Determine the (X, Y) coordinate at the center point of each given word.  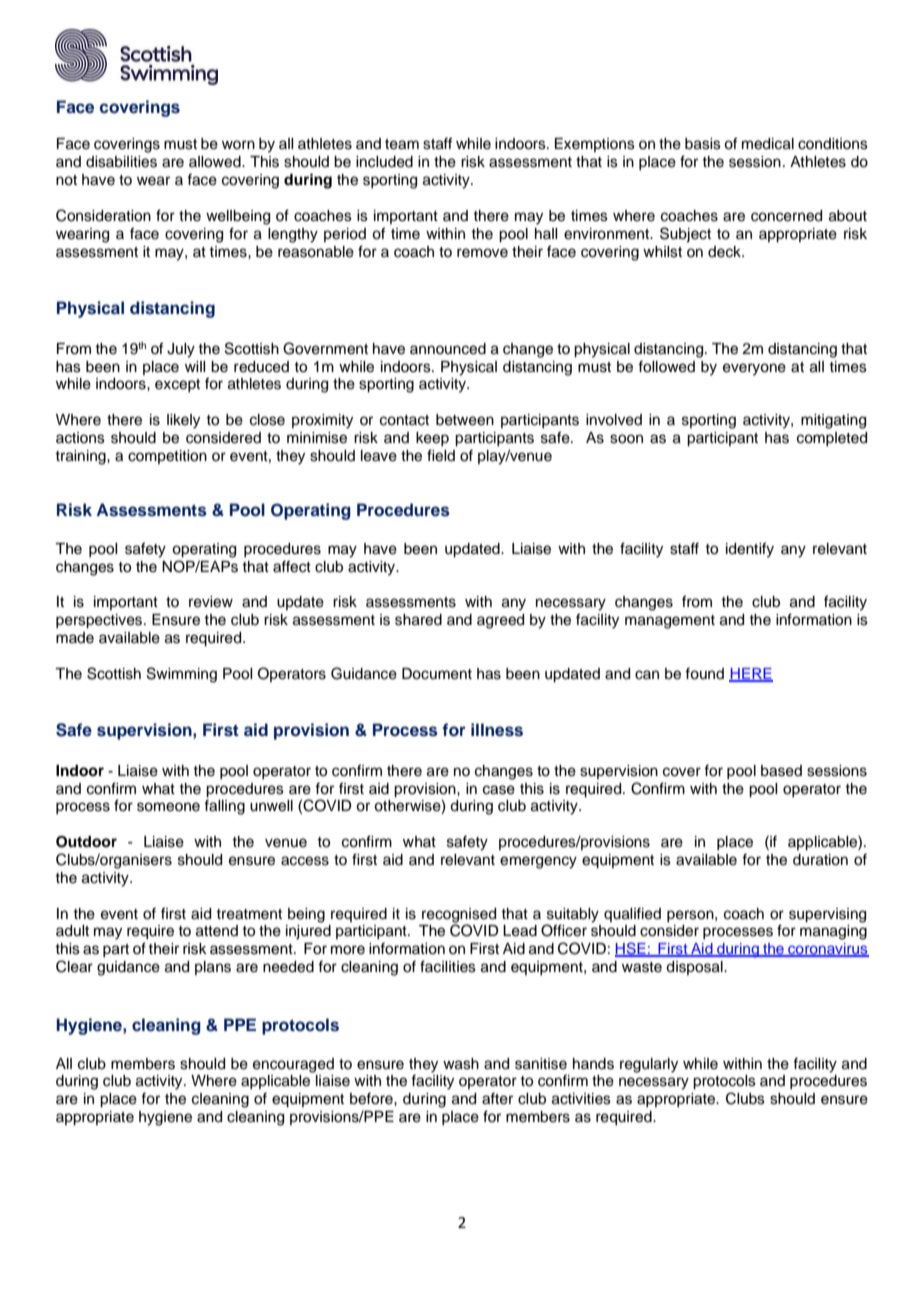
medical (768, 144)
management (670, 622)
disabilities (121, 162)
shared (418, 620)
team (402, 144)
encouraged (293, 1065)
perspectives (100, 621)
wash (461, 1064)
